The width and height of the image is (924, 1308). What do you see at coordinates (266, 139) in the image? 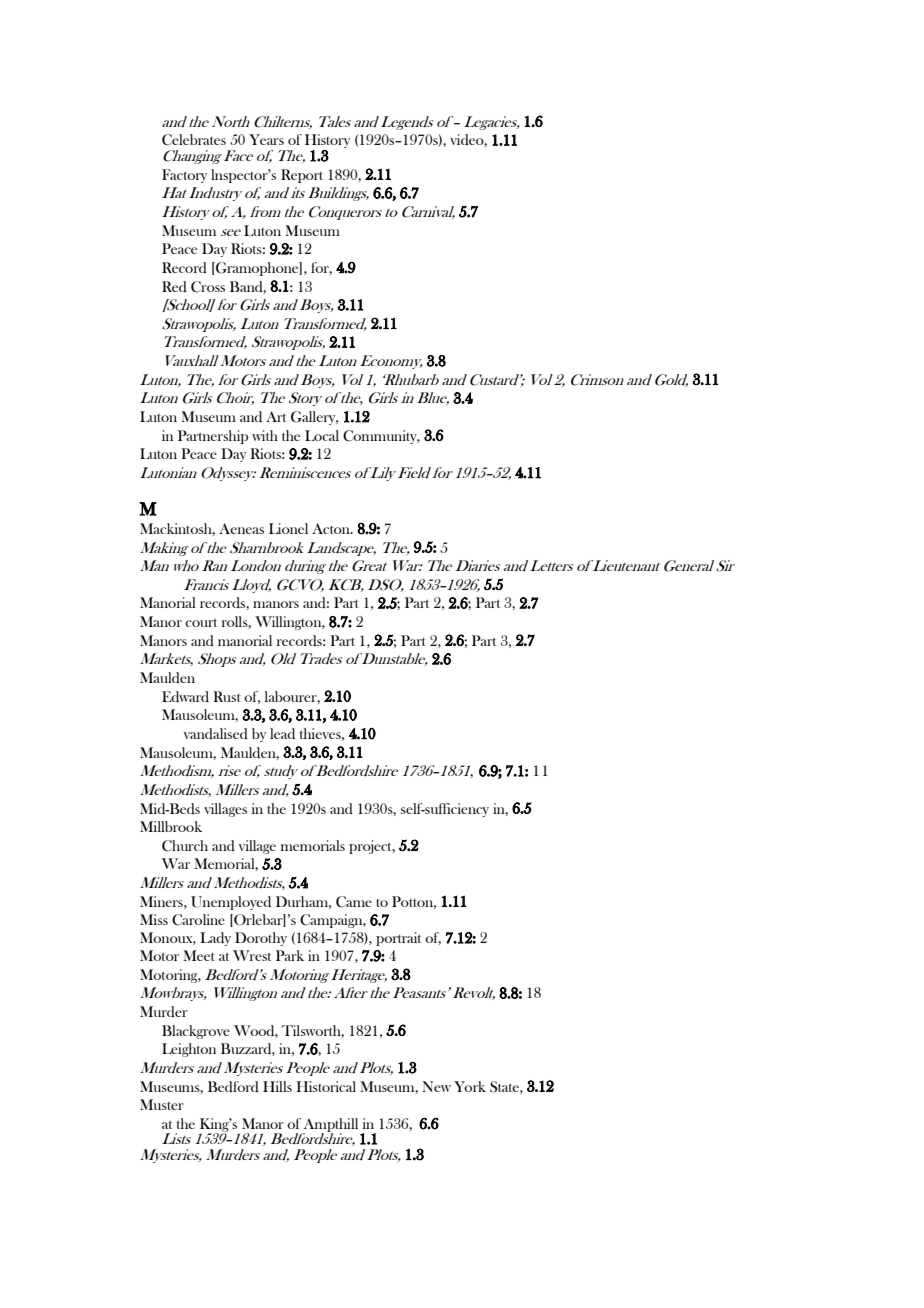
I see `Years` at bounding box center [266, 139].
